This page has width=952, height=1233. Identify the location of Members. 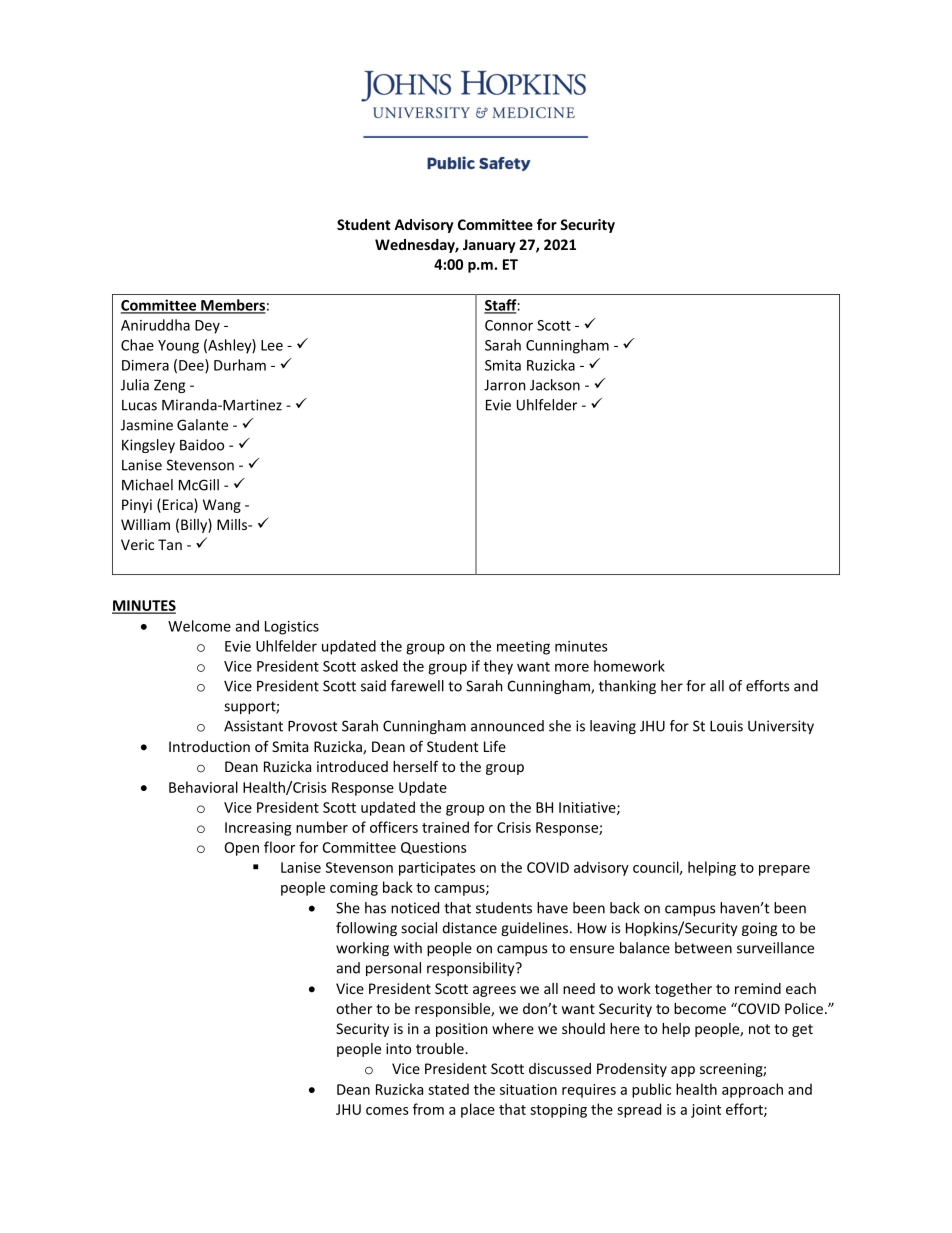
(232, 306).
